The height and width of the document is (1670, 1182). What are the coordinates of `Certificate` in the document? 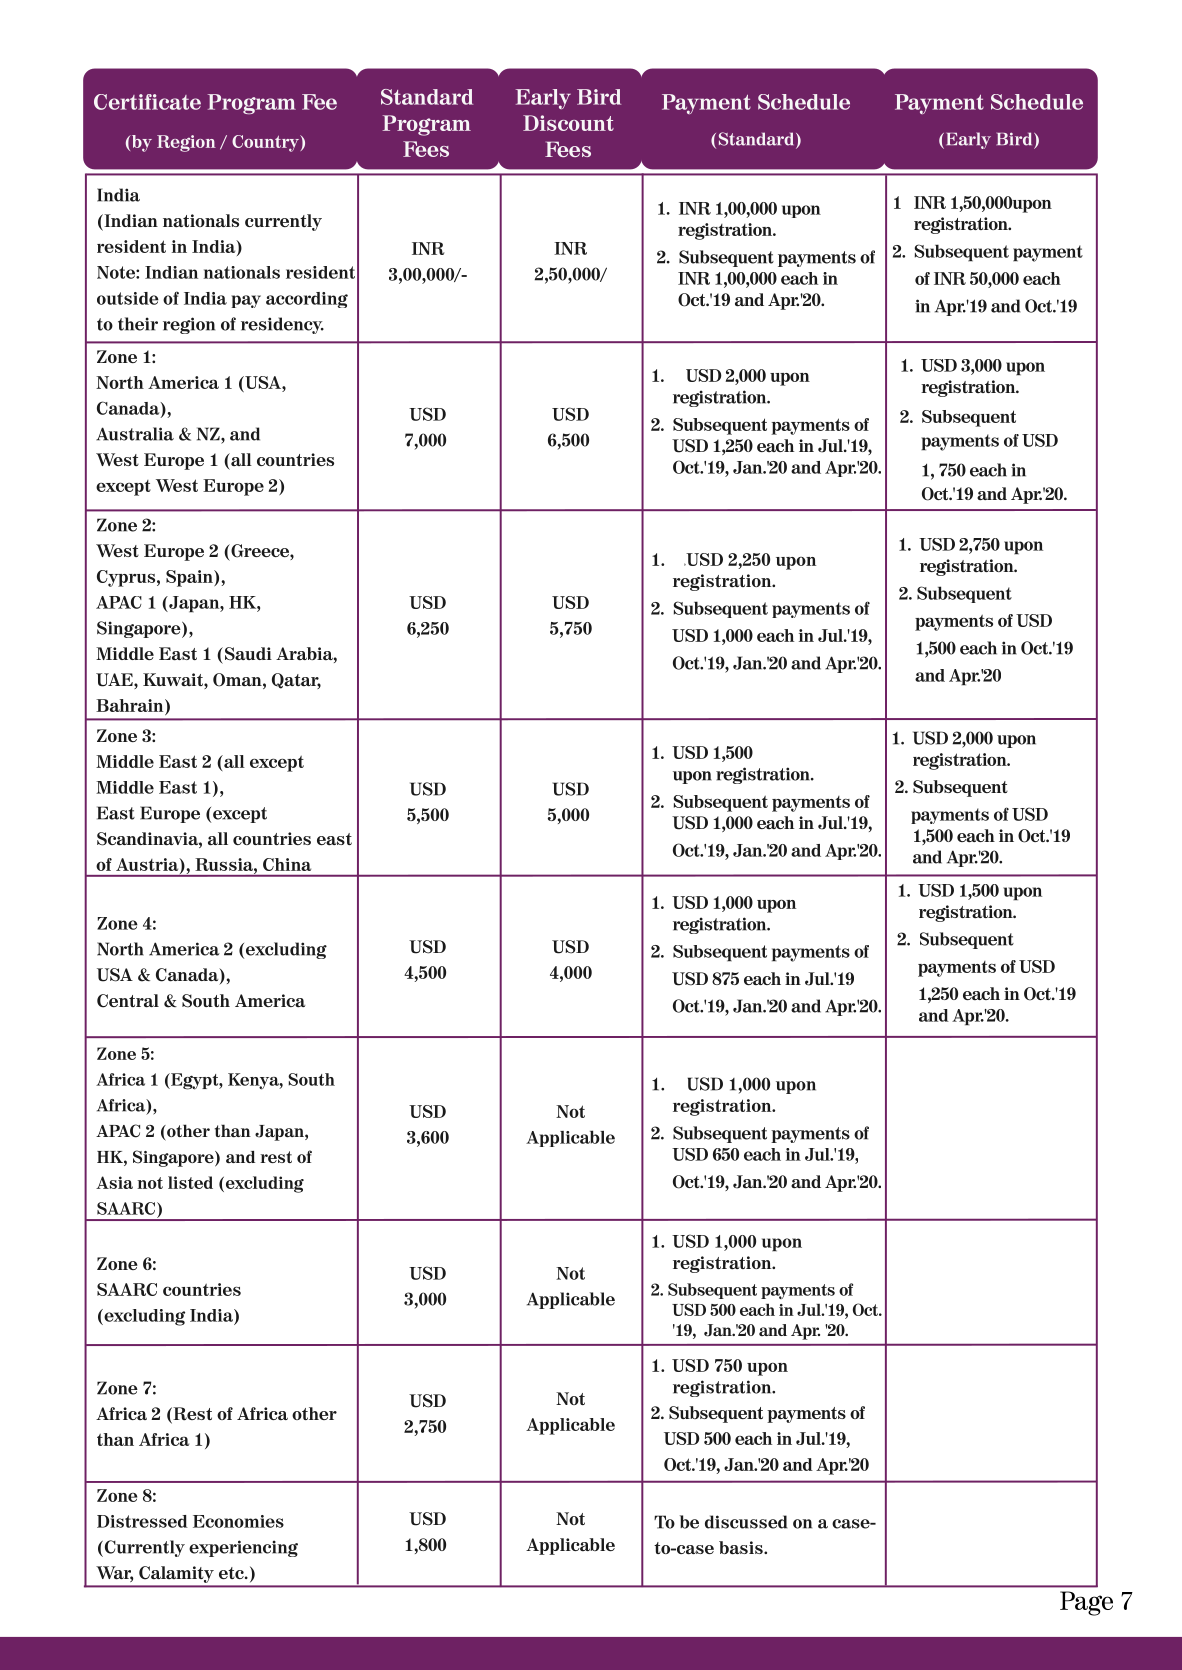 It's located at (147, 102).
